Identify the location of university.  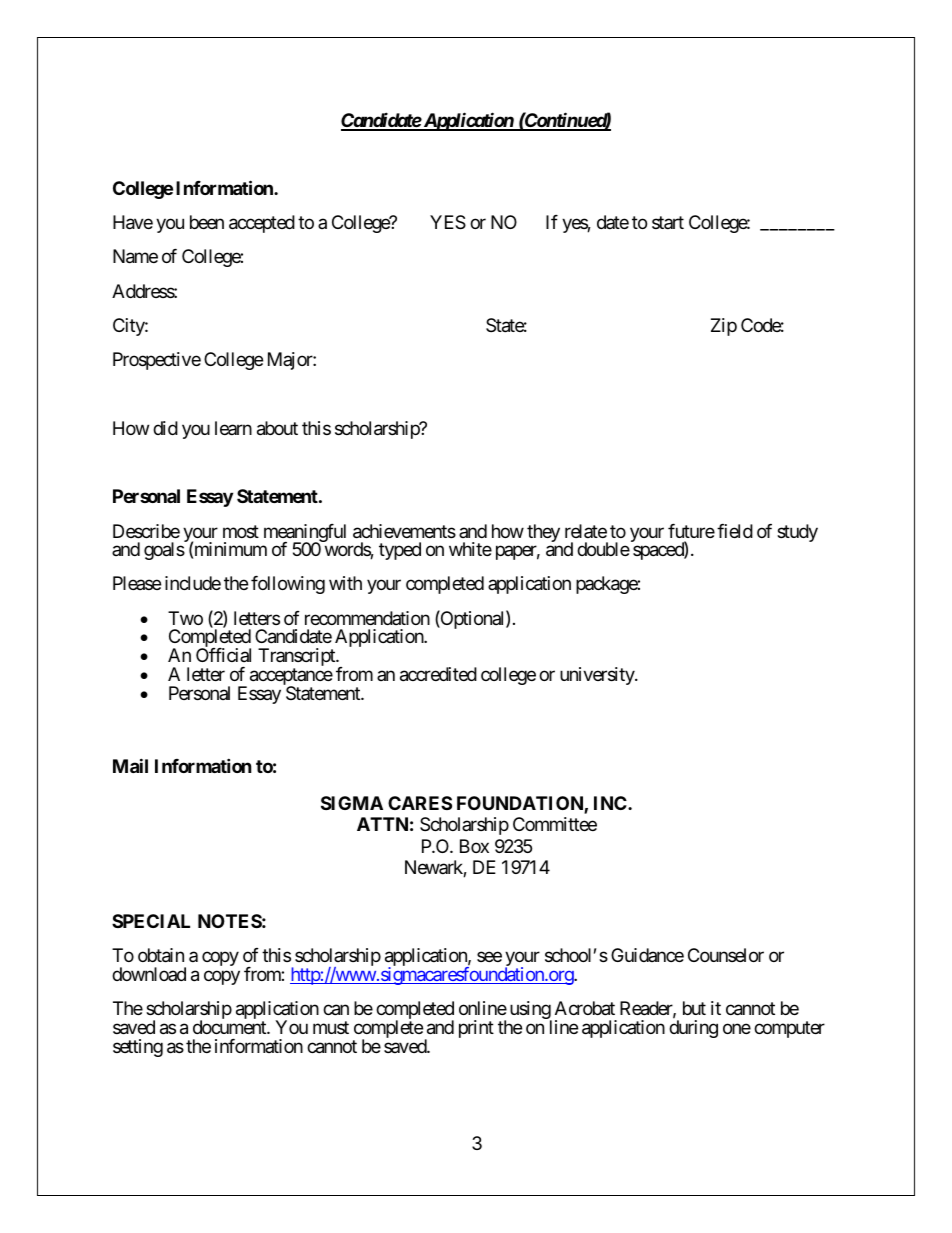
(598, 676).
